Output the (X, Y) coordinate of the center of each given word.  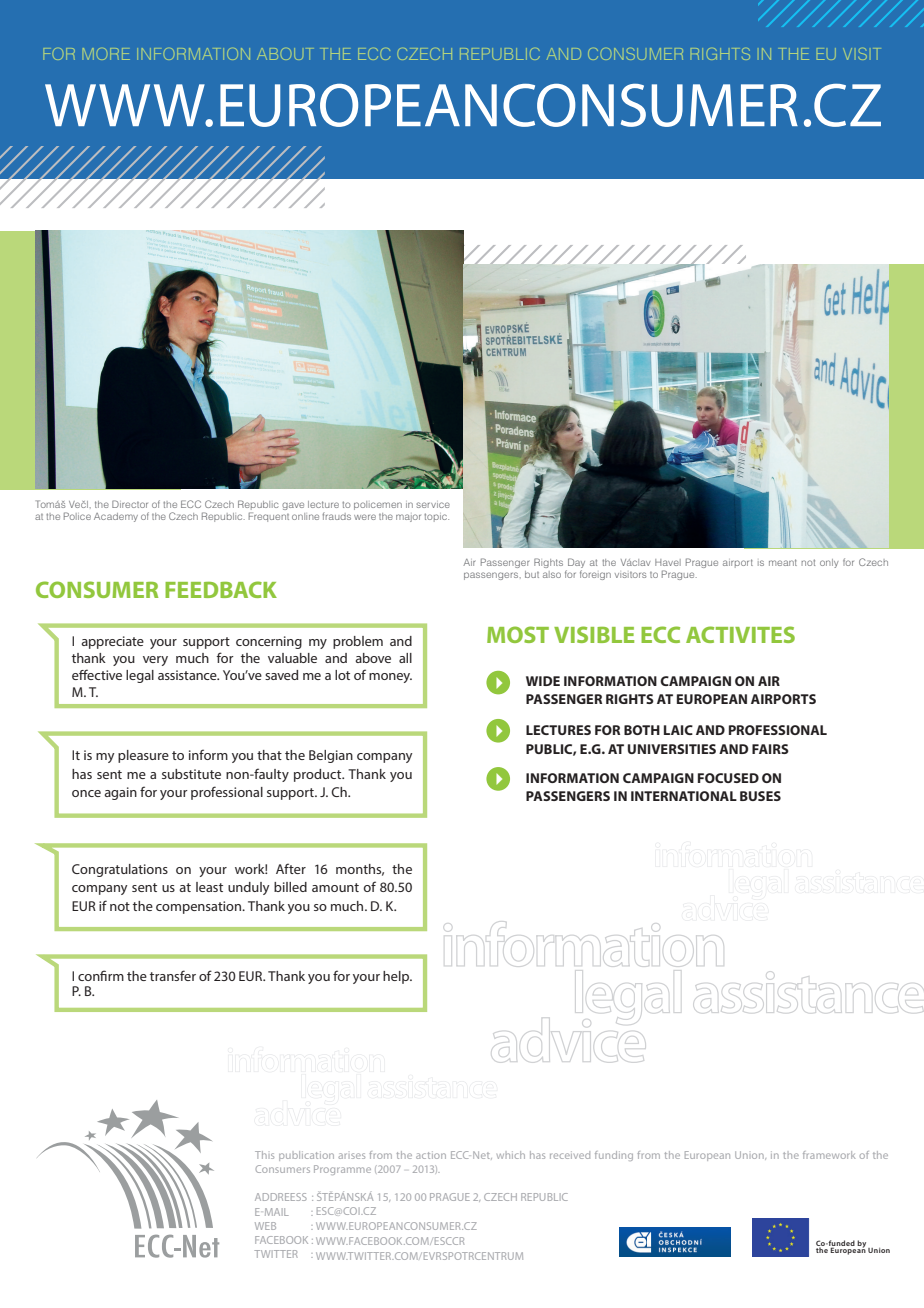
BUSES (760, 796)
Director (130, 504)
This (264, 1155)
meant (783, 562)
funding (614, 1156)
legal (140, 676)
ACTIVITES (740, 634)
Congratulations (120, 870)
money (390, 678)
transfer (173, 975)
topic (436, 517)
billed (290, 887)
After (291, 868)
